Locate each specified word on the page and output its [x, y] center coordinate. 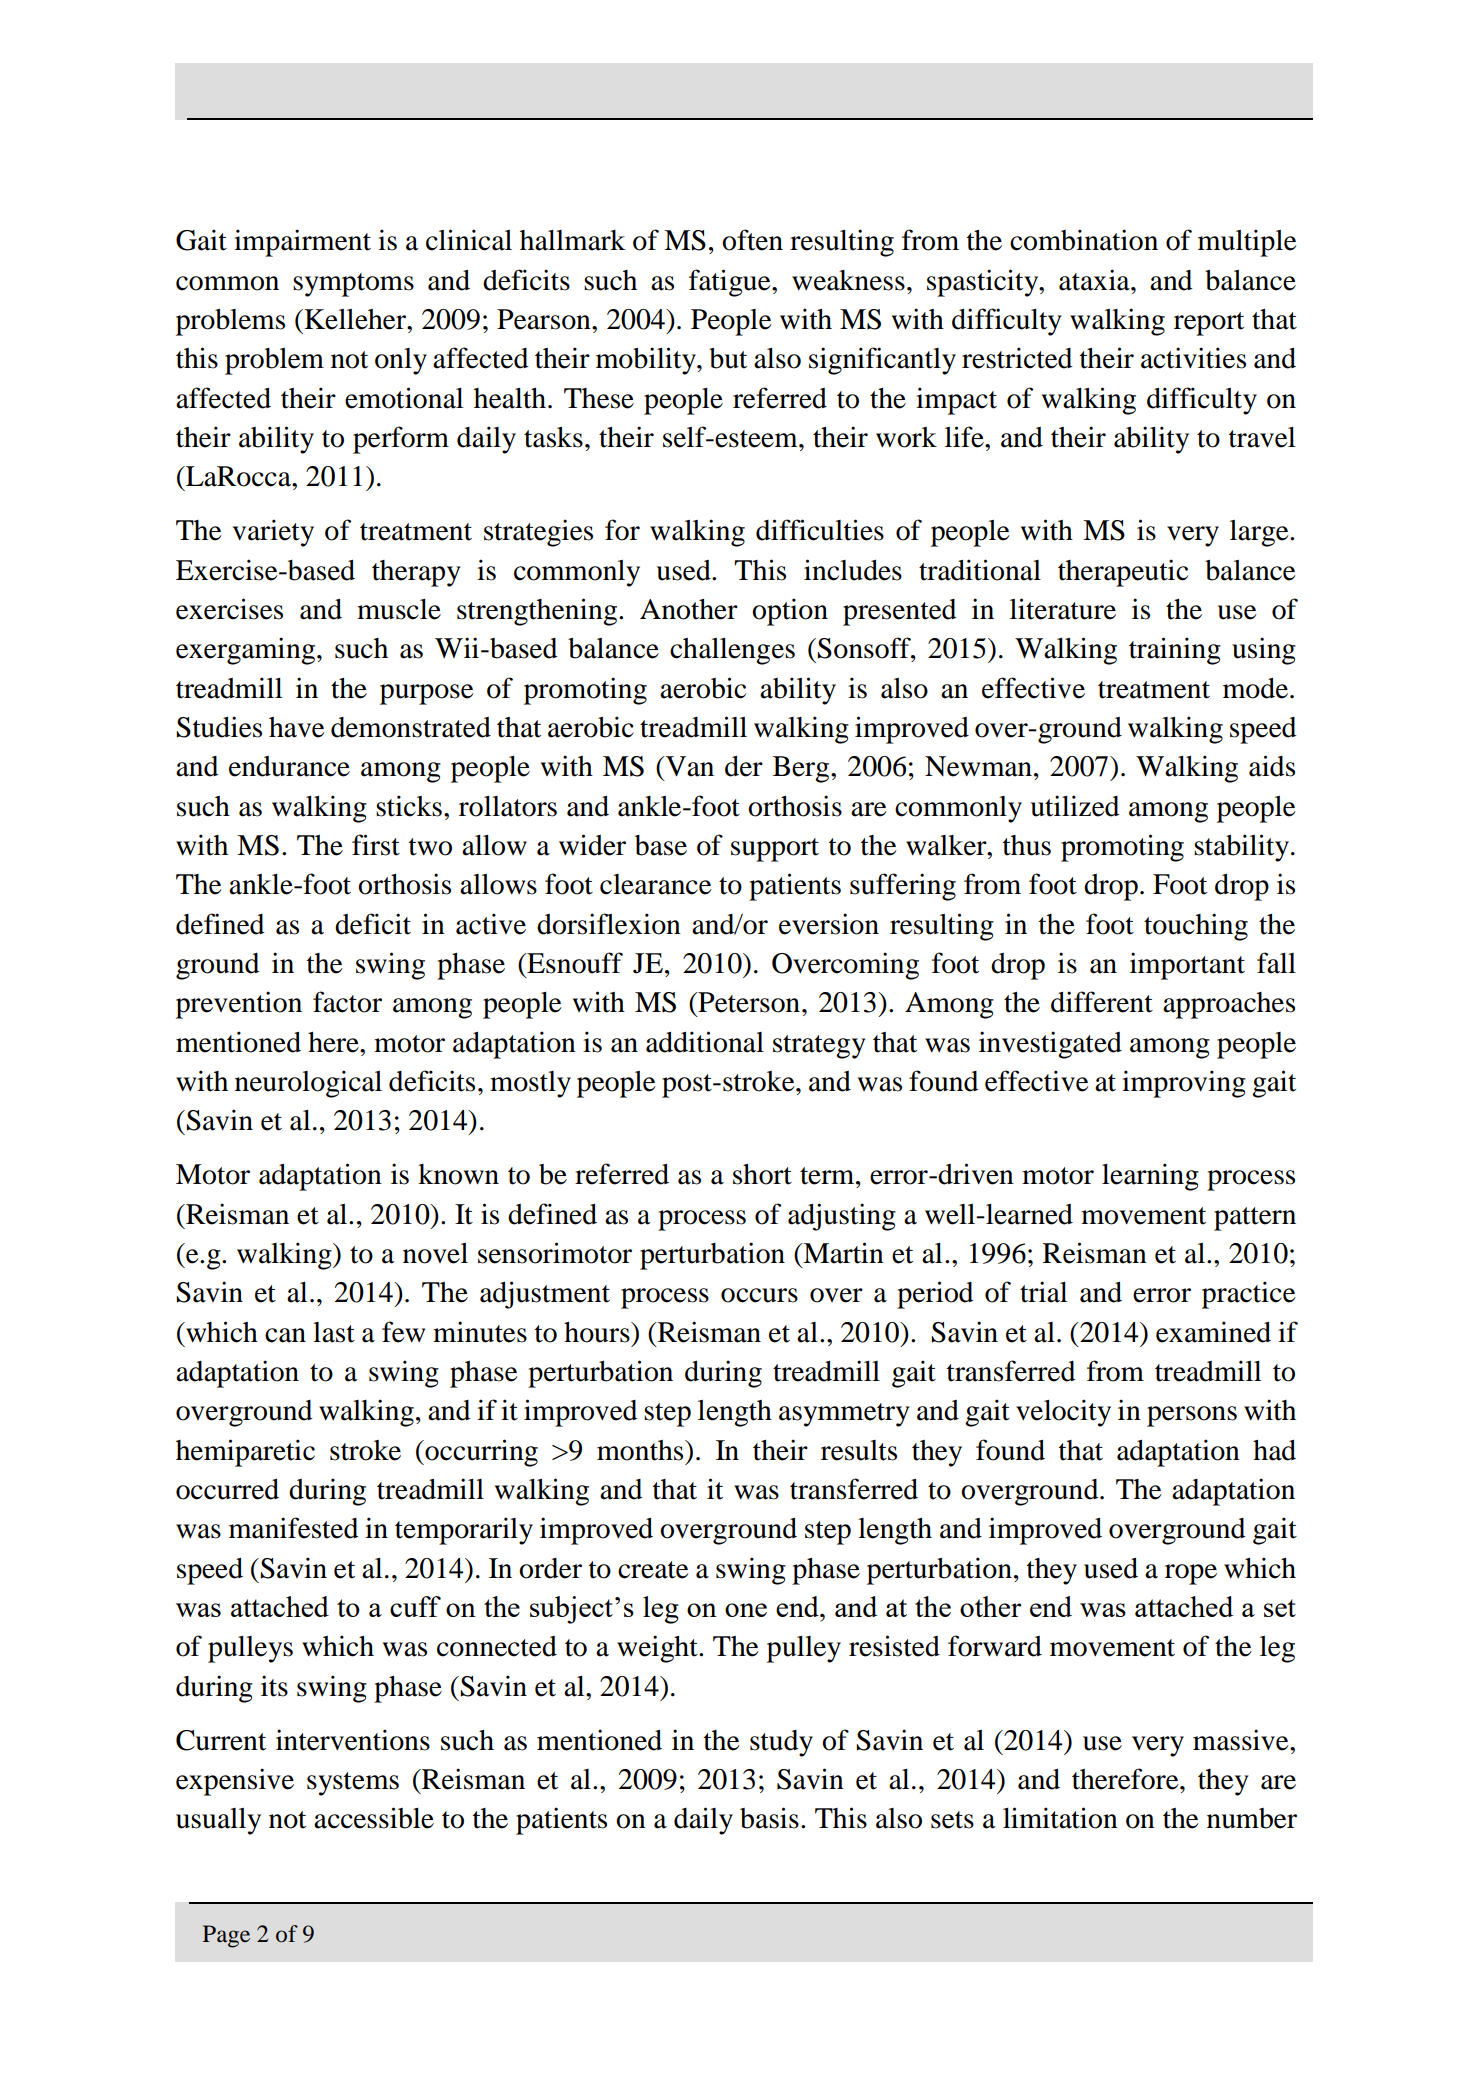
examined [1213, 1332]
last [334, 1332]
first [376, 845]
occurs [759, 1295]
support [775, 850]
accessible [374, 1818]
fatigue [731, 283]
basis [769, 1818]
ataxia [1095, 280]
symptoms [353, 285]
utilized [1075, 806]
